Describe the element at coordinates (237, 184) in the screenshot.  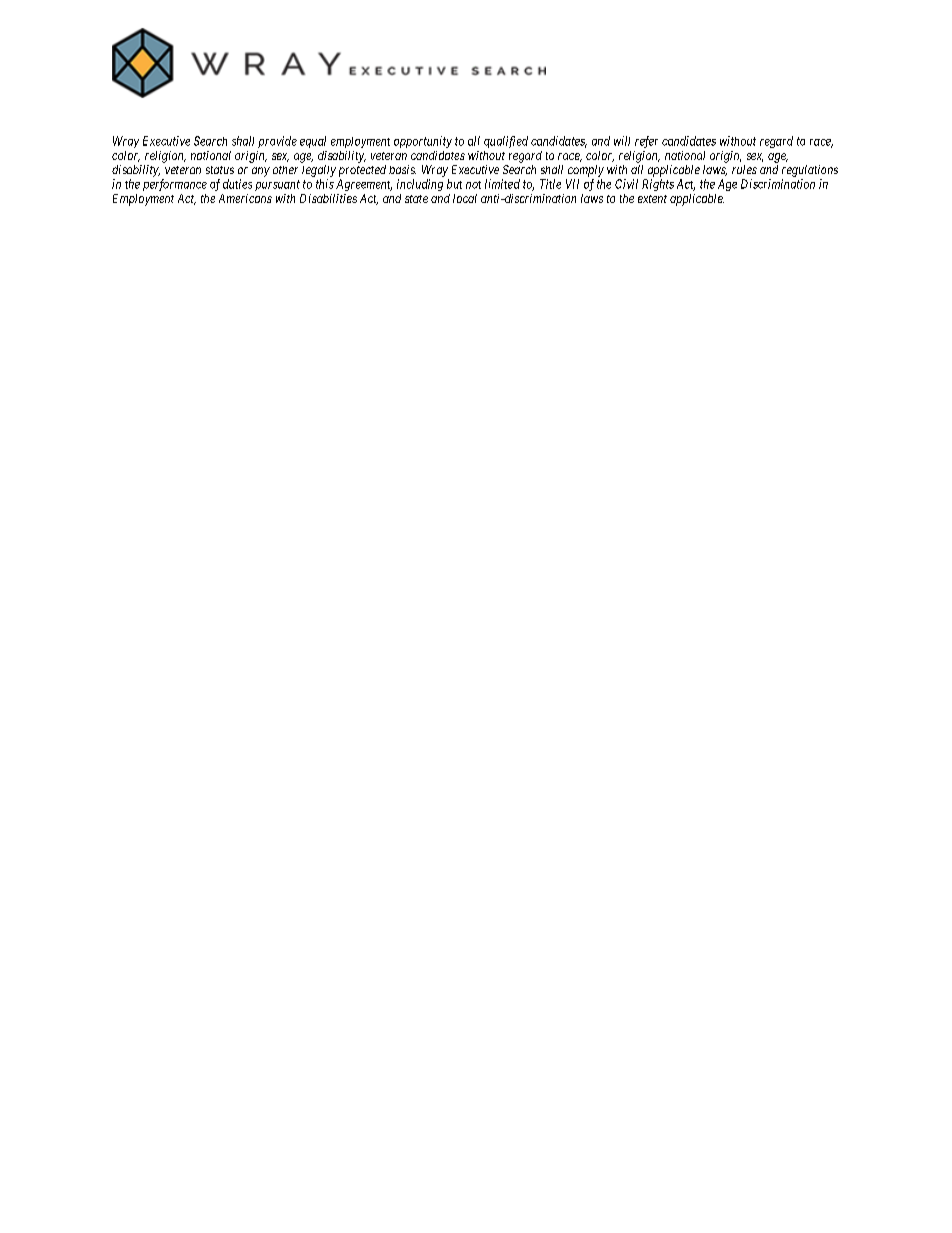
I see `duties` at that location.
